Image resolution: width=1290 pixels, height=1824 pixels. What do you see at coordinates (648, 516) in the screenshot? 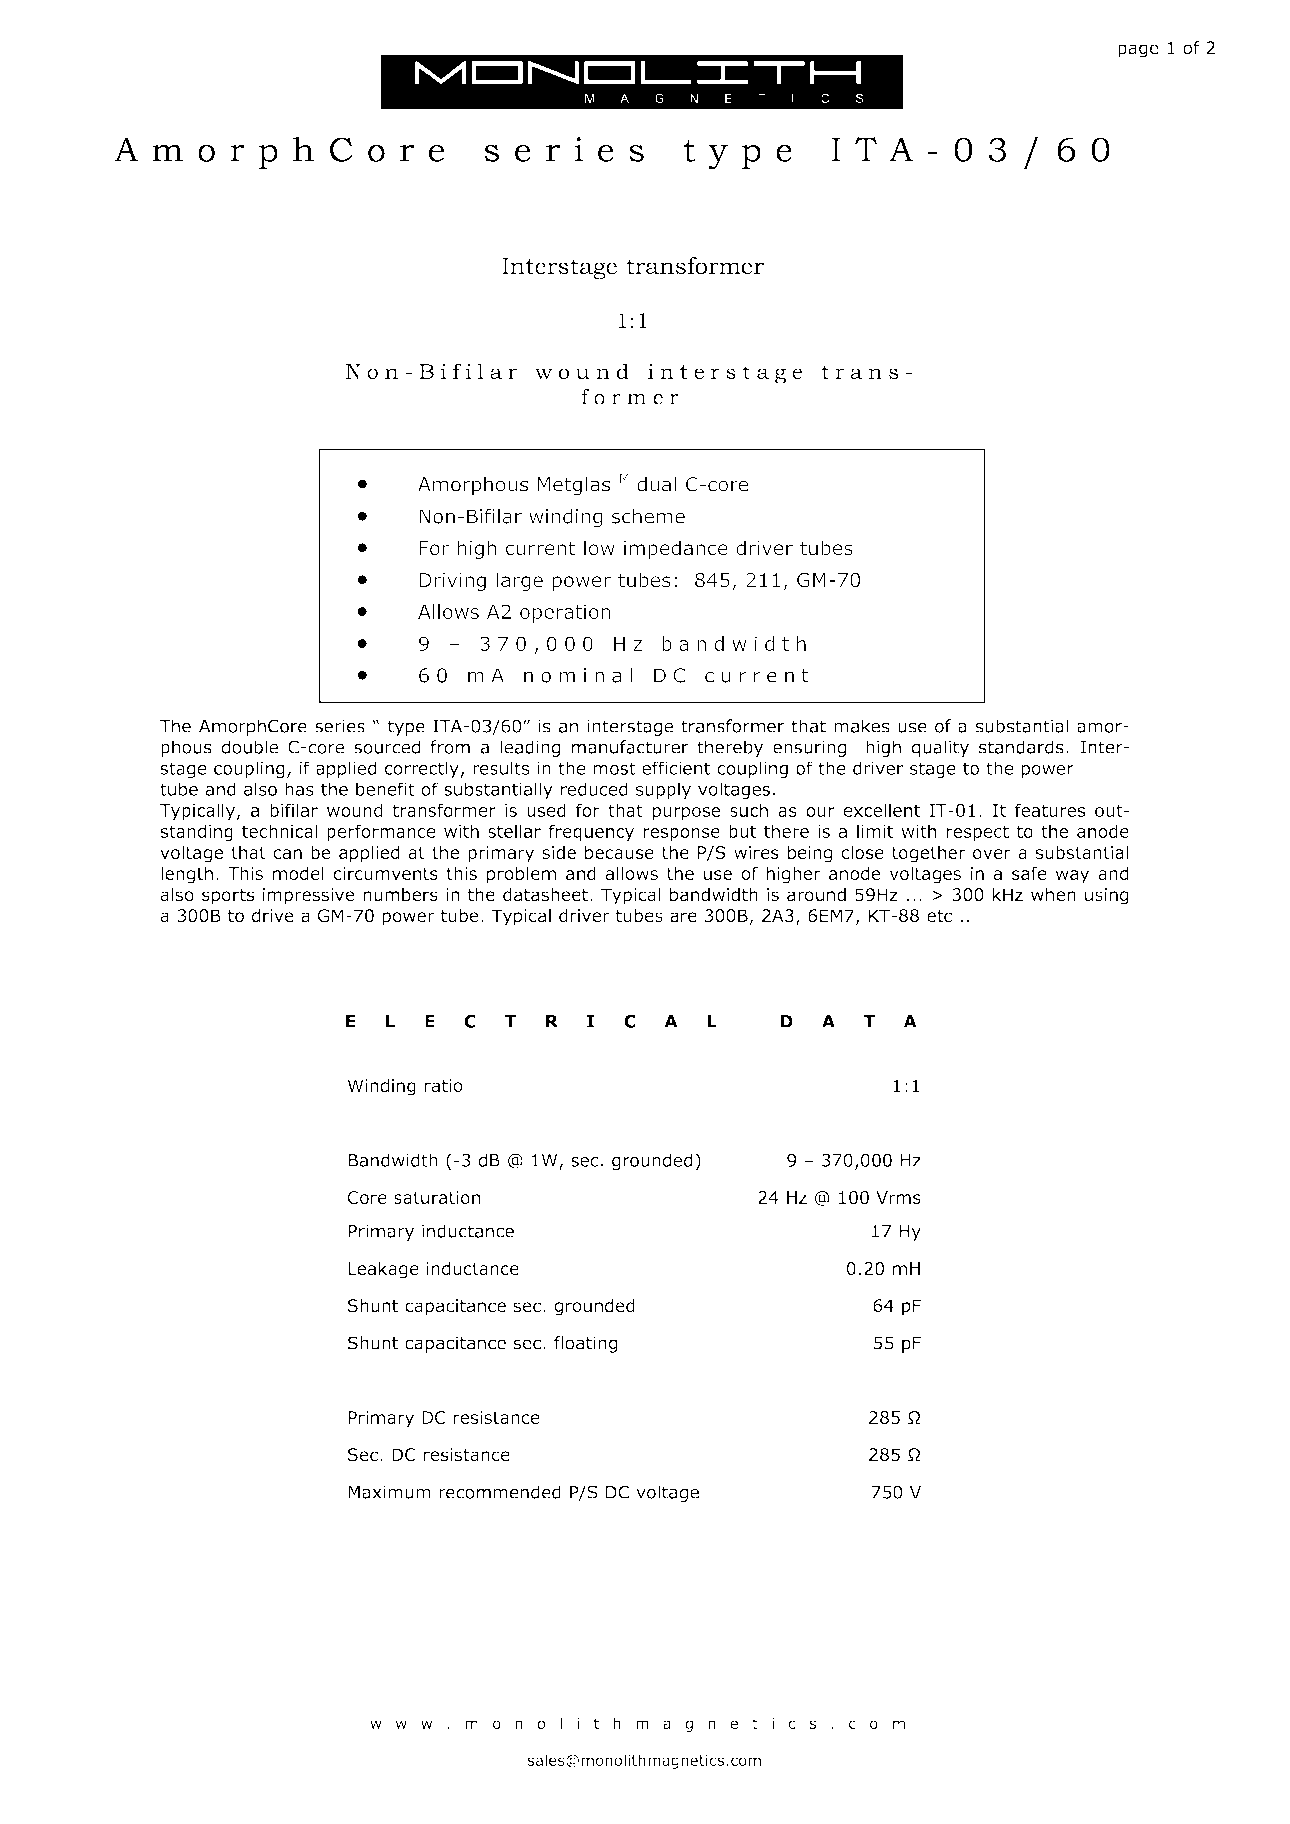
I see `scheme` at bounding box center [648, 516].
